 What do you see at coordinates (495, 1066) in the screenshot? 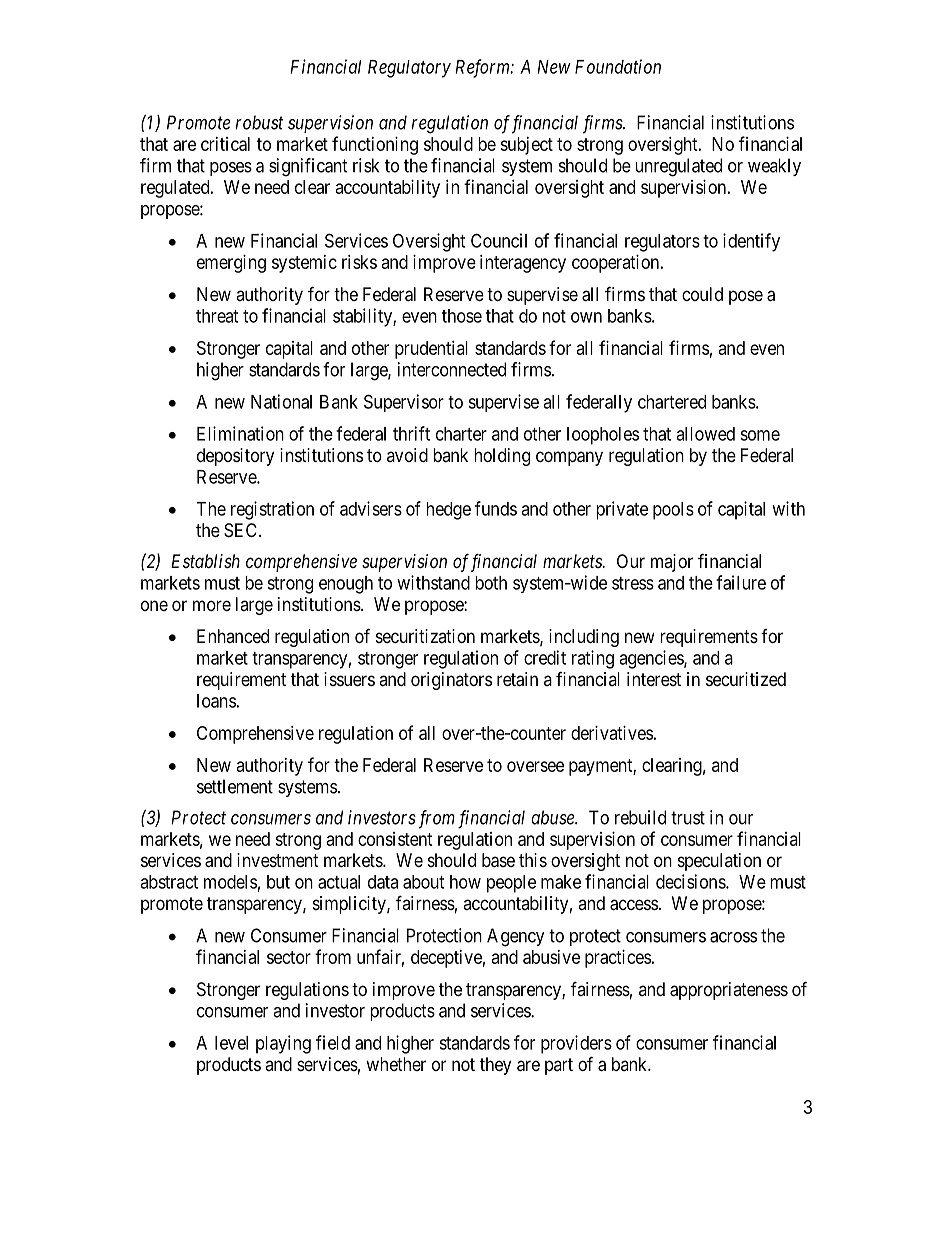
I see `they` at bounding box center [495, 1066].
